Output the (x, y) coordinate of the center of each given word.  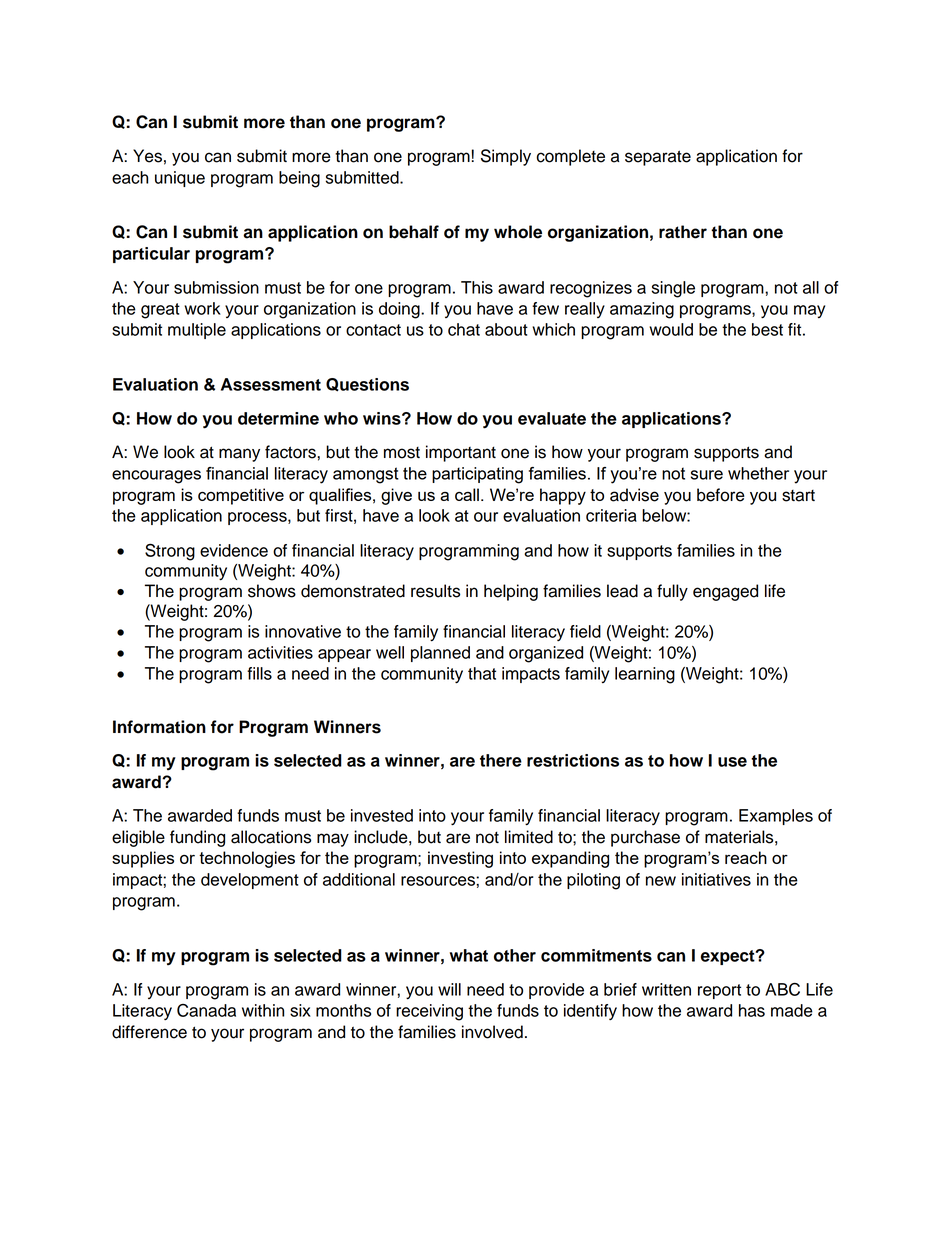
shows (272, 591)
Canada (206, 1010)
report (719, 991)
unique (180, 179)
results (435, 591)
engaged (725, 592)
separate (658, 158)
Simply (506, 157)
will (449, 989)
